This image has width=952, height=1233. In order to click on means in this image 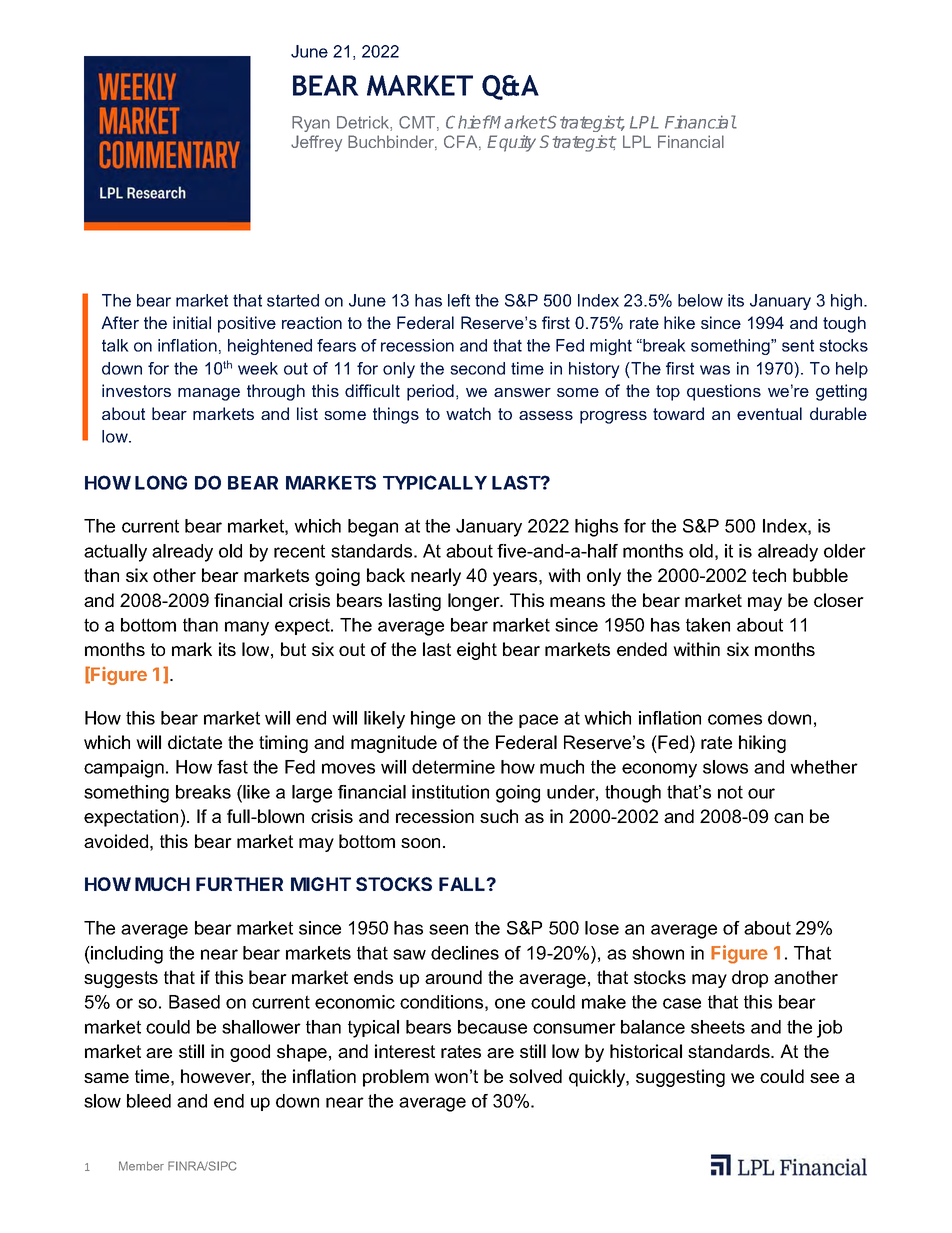, I will do `click(577, 602)`.
